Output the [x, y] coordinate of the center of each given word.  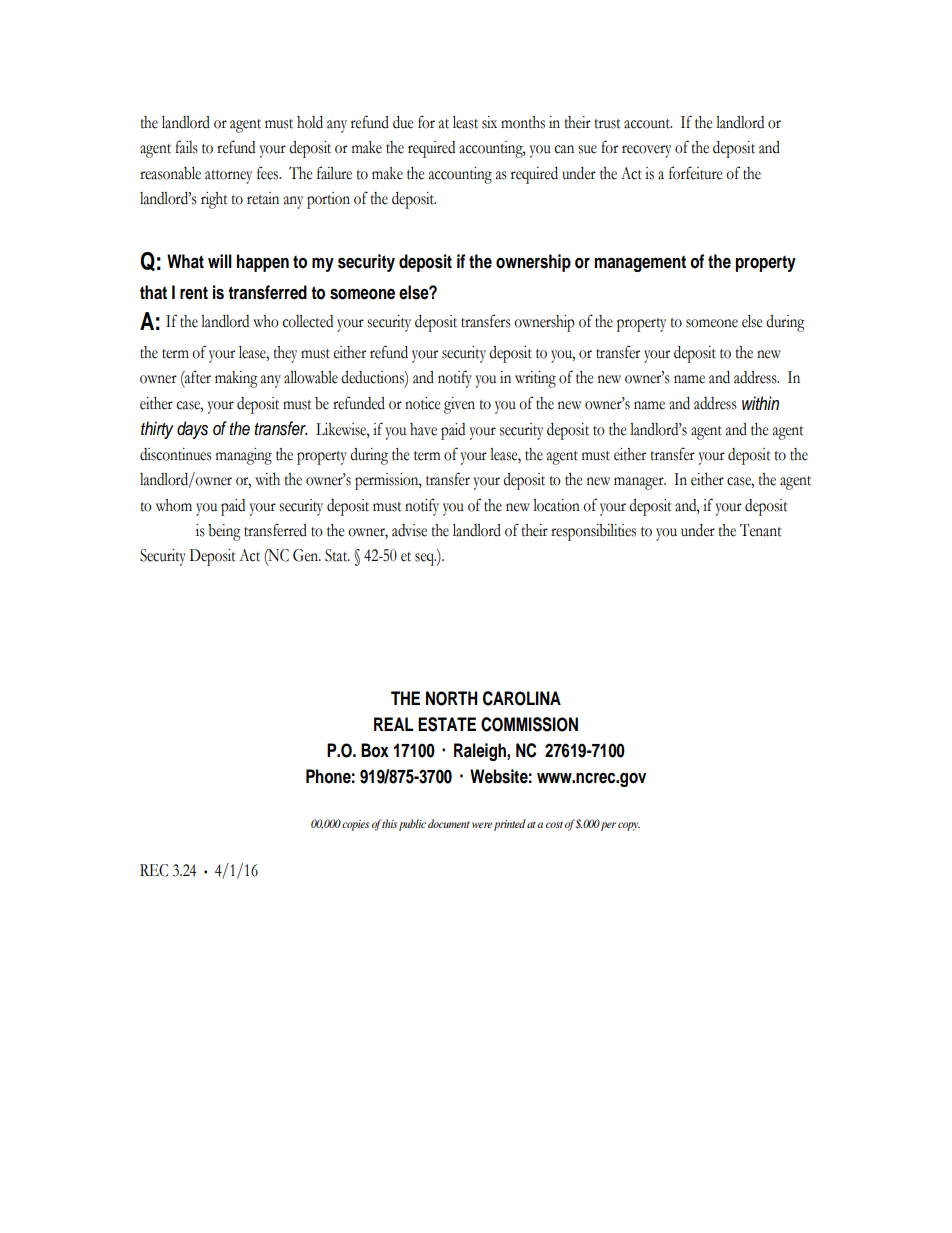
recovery [646, 151]
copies [355, 825]
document [449, 823]
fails [186, 147]
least [465, 122]
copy [629, 826]
